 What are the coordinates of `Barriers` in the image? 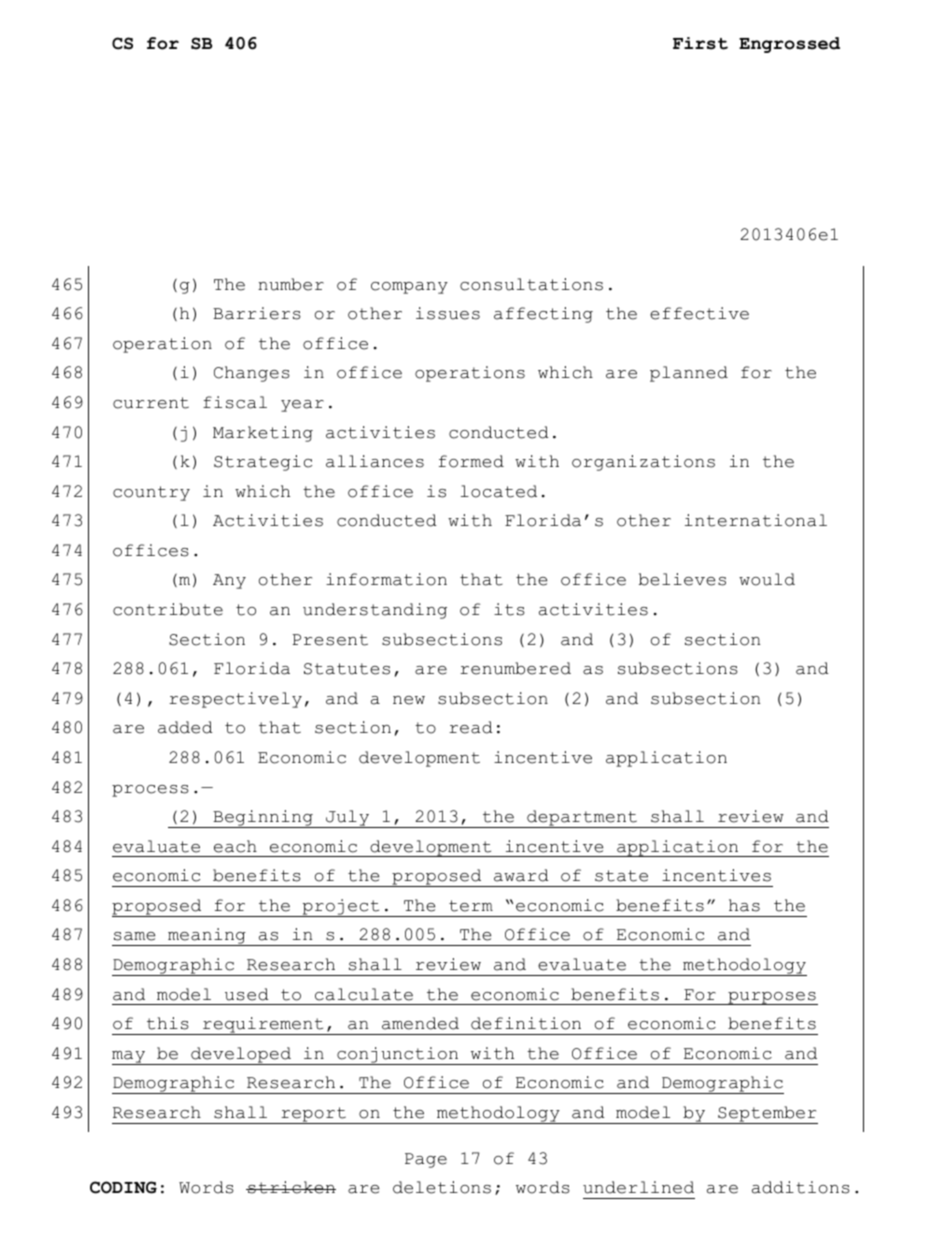 It's located at (257, 313).
